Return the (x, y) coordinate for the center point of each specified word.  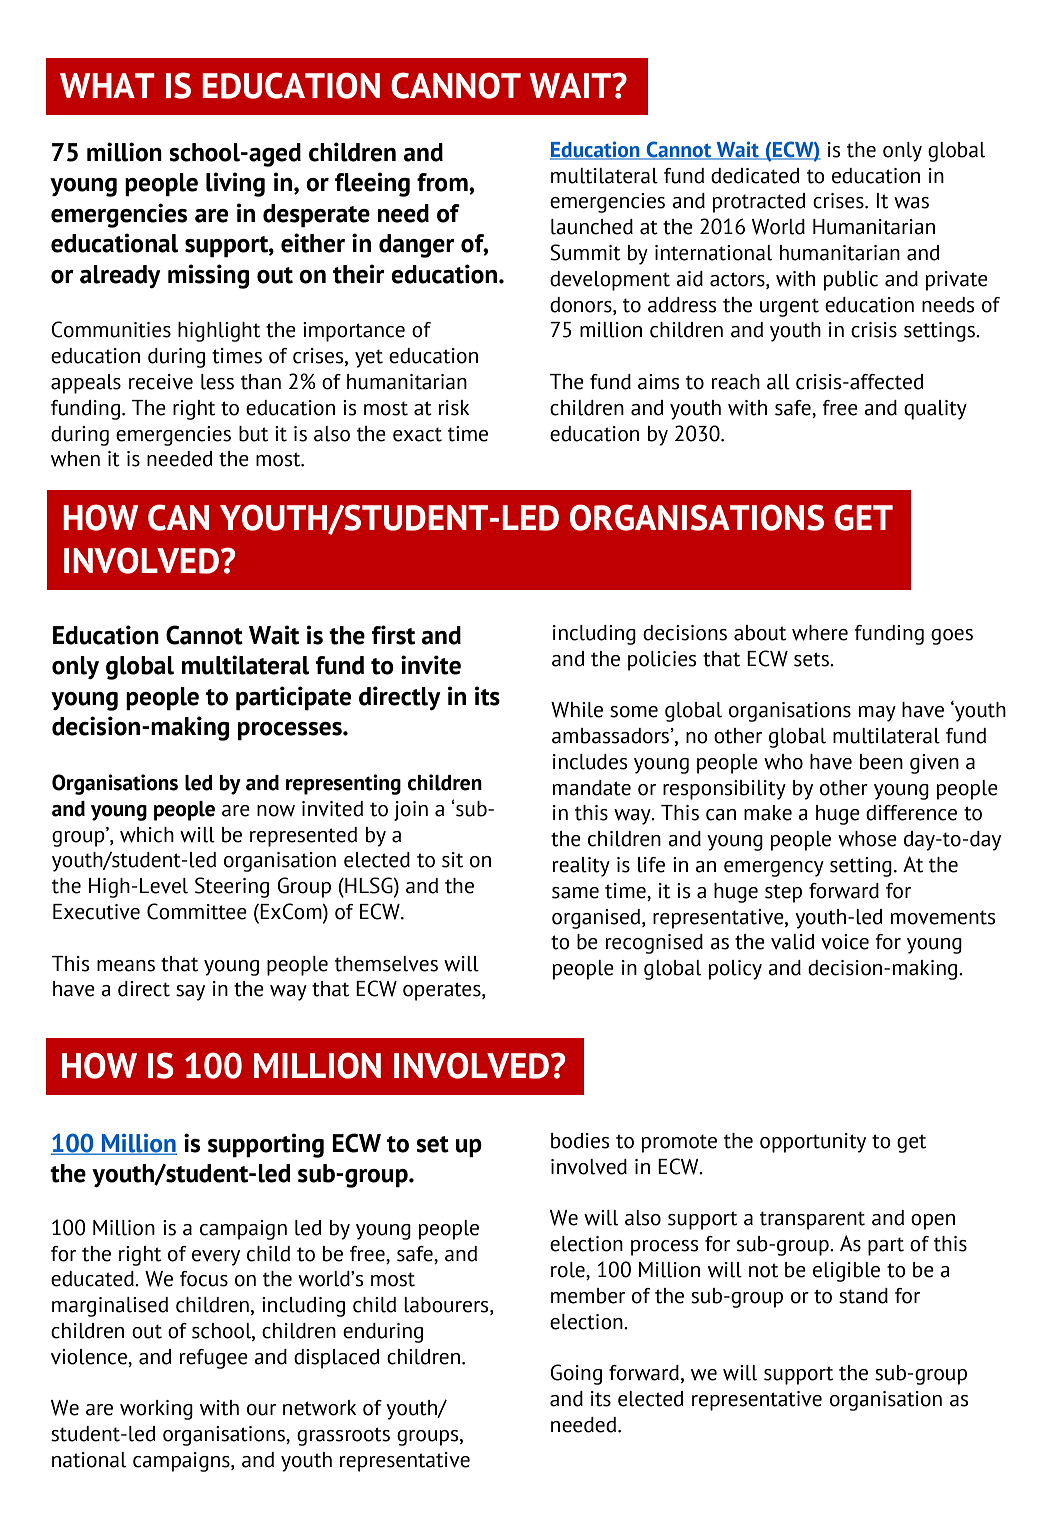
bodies (580, 1141)
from (443, 183)
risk (454, 408)
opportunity (813, 1143)
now (276, 811)
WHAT (107, 85)
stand (863, 1296)
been (881, 762)
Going (576, 1374)
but (253, 434)
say (190, 993)
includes (590, 762)
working (156, 1410)
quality (935, 410)
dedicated (755, 176)
